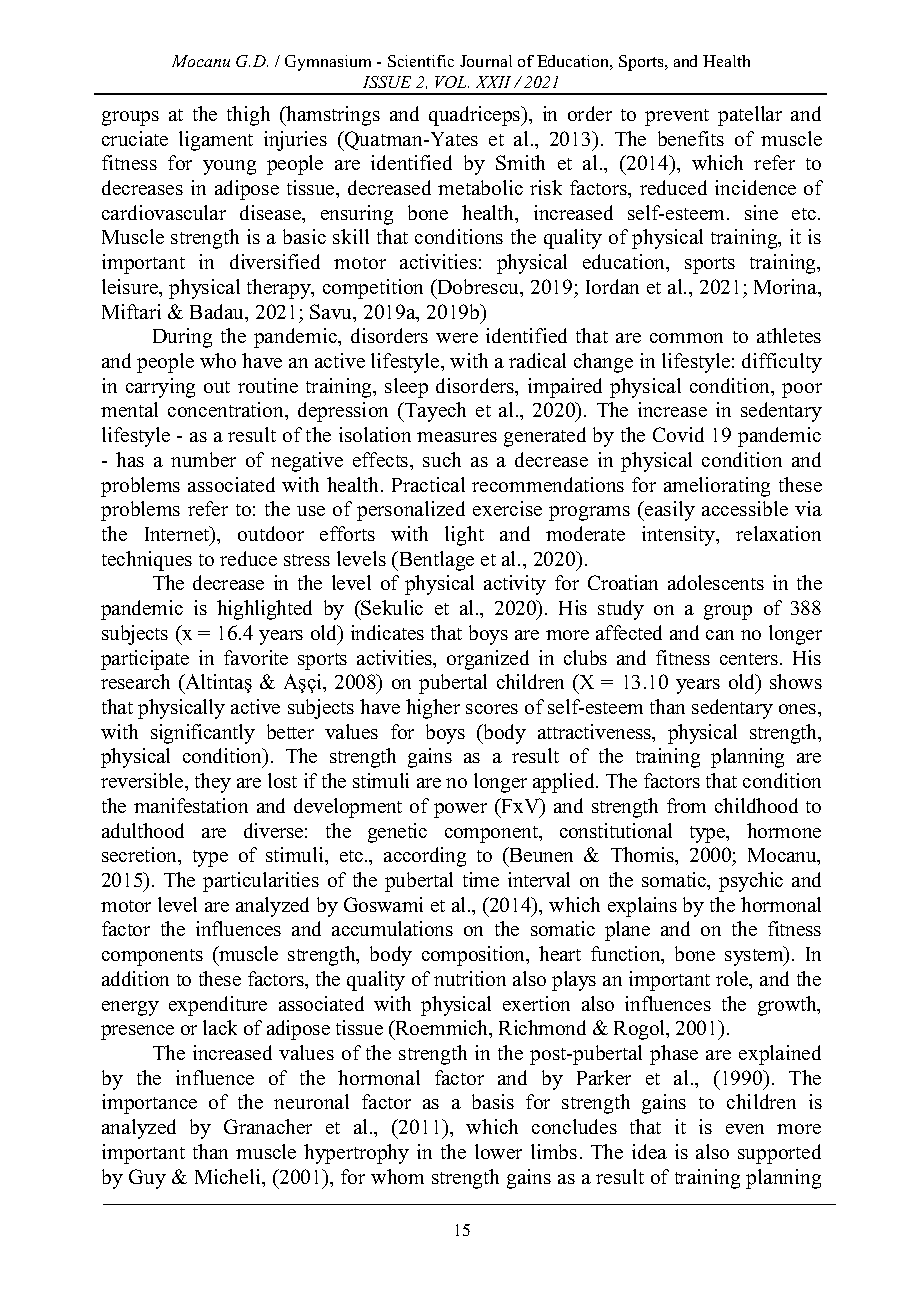 Image resolution: width=924 pixels, height=1305 pixels. I want to click on power, so click(460, 810).
